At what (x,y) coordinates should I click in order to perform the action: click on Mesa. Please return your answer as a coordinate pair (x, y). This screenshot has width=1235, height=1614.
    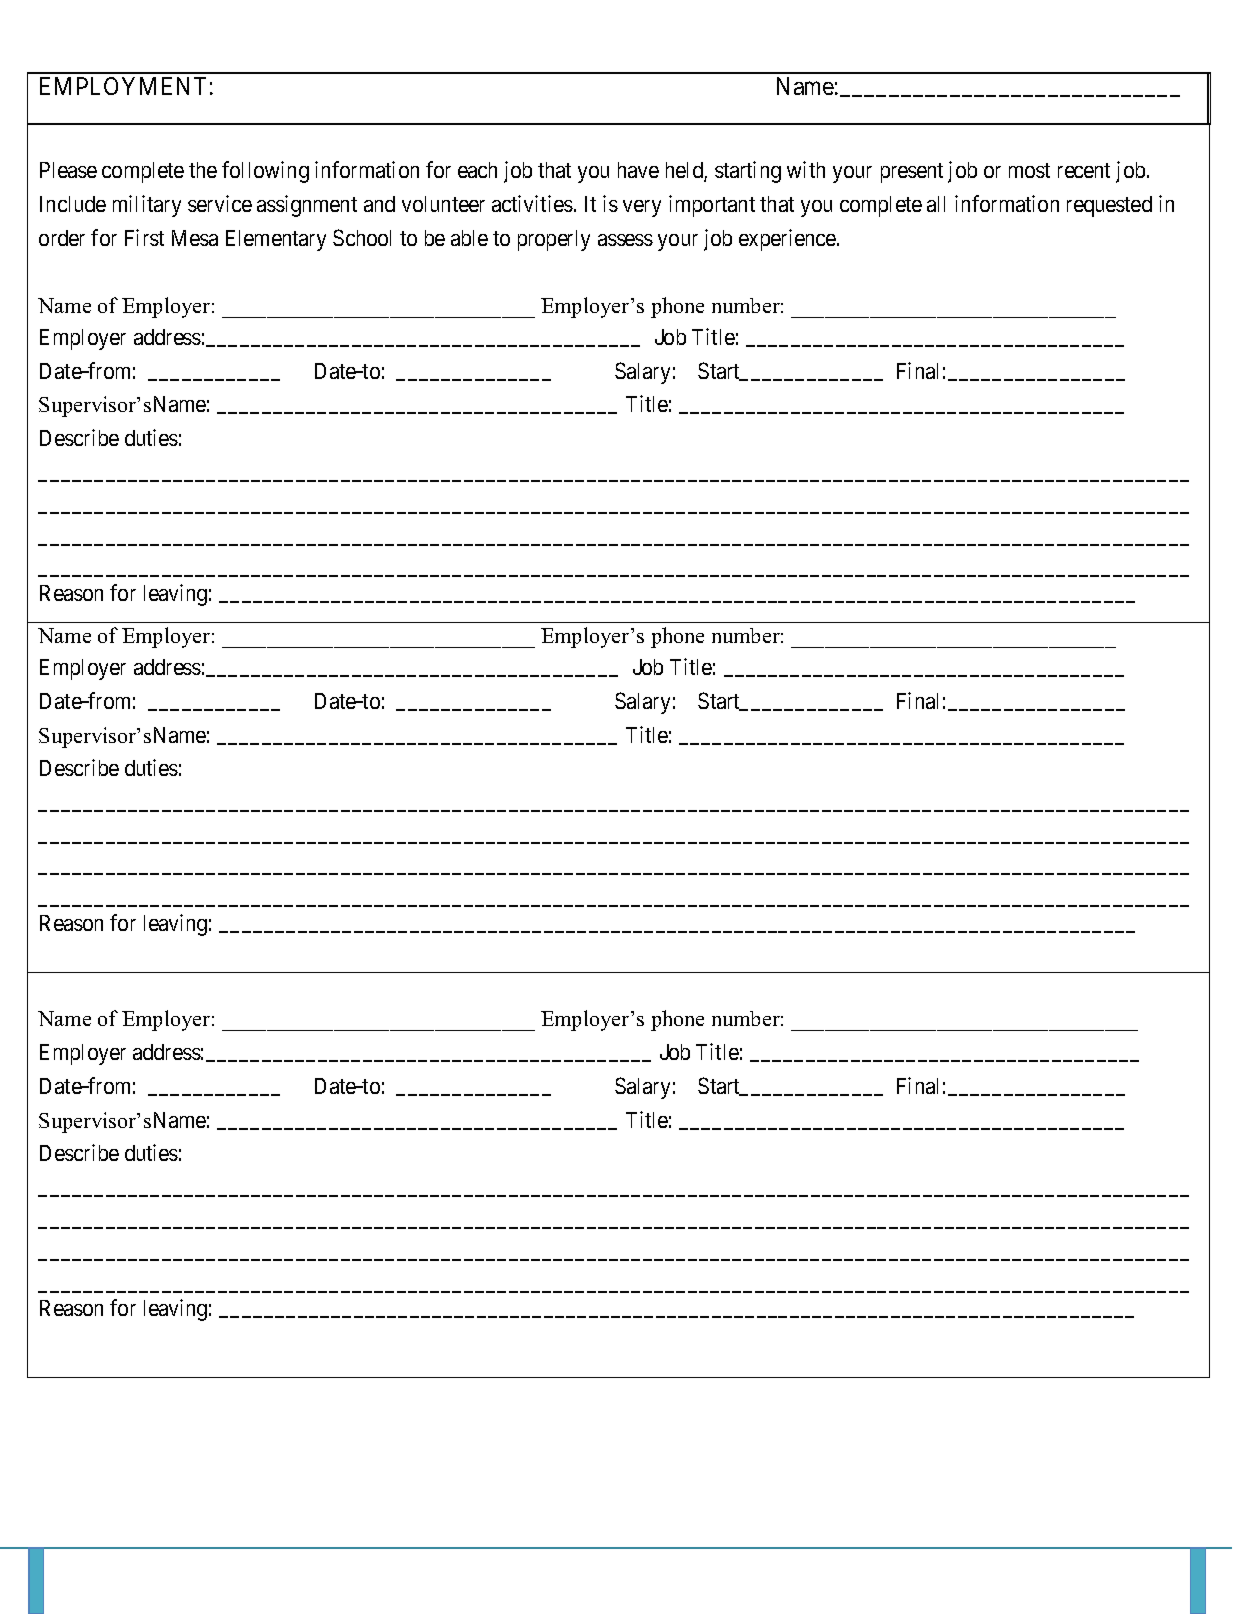
    Looking at the image, I should click on (195, 238).
